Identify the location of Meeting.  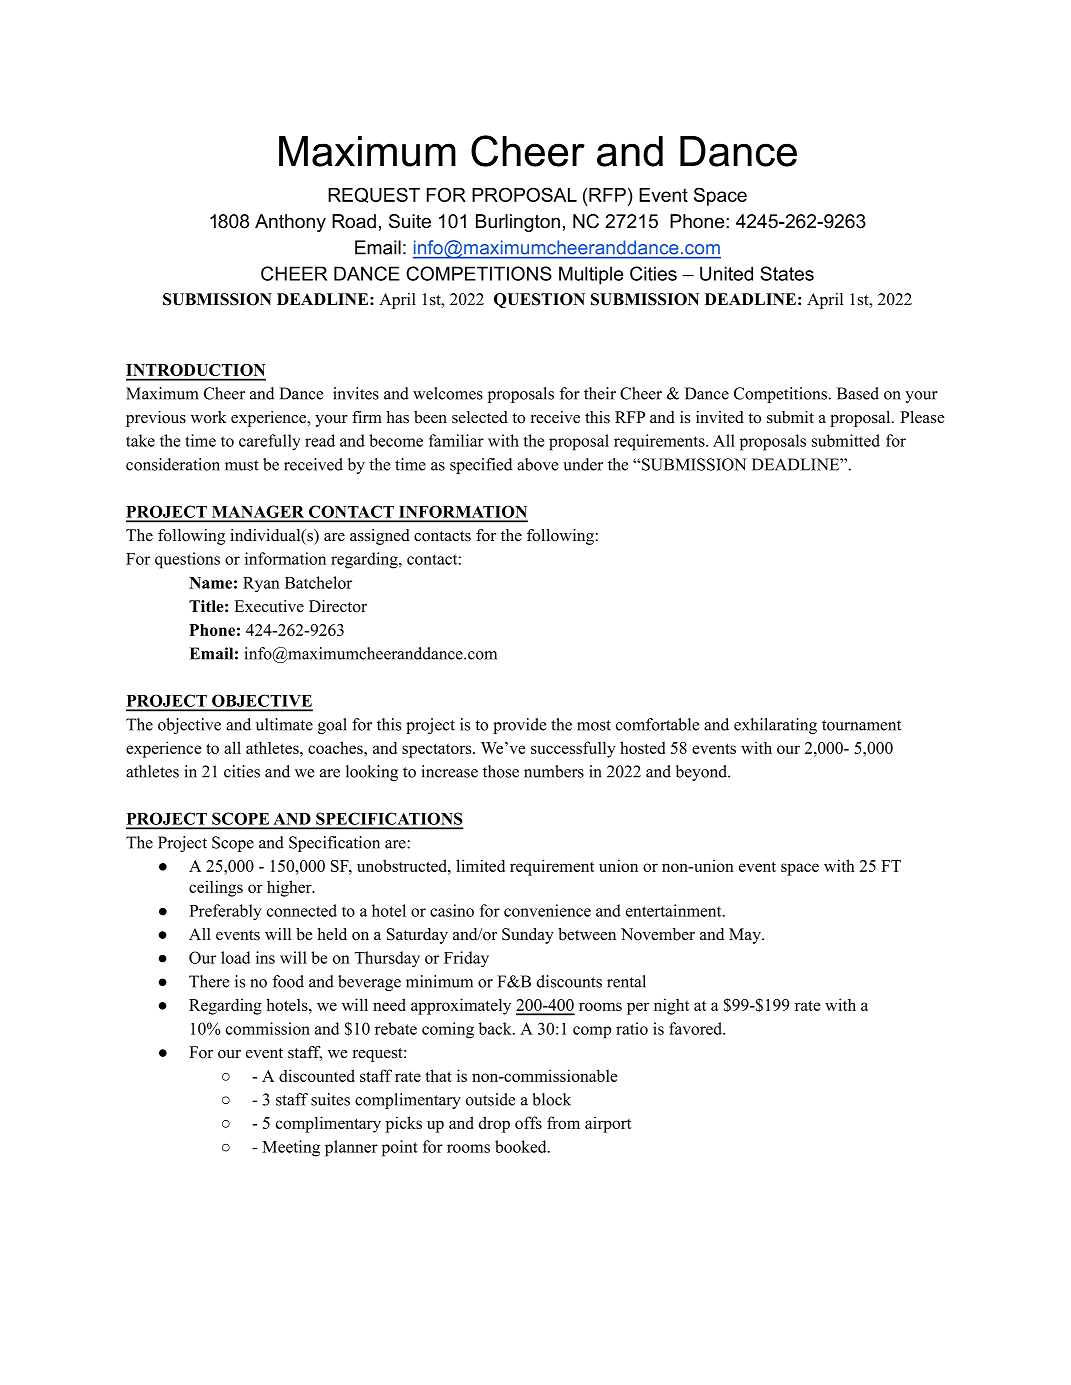
(291, 1148).
